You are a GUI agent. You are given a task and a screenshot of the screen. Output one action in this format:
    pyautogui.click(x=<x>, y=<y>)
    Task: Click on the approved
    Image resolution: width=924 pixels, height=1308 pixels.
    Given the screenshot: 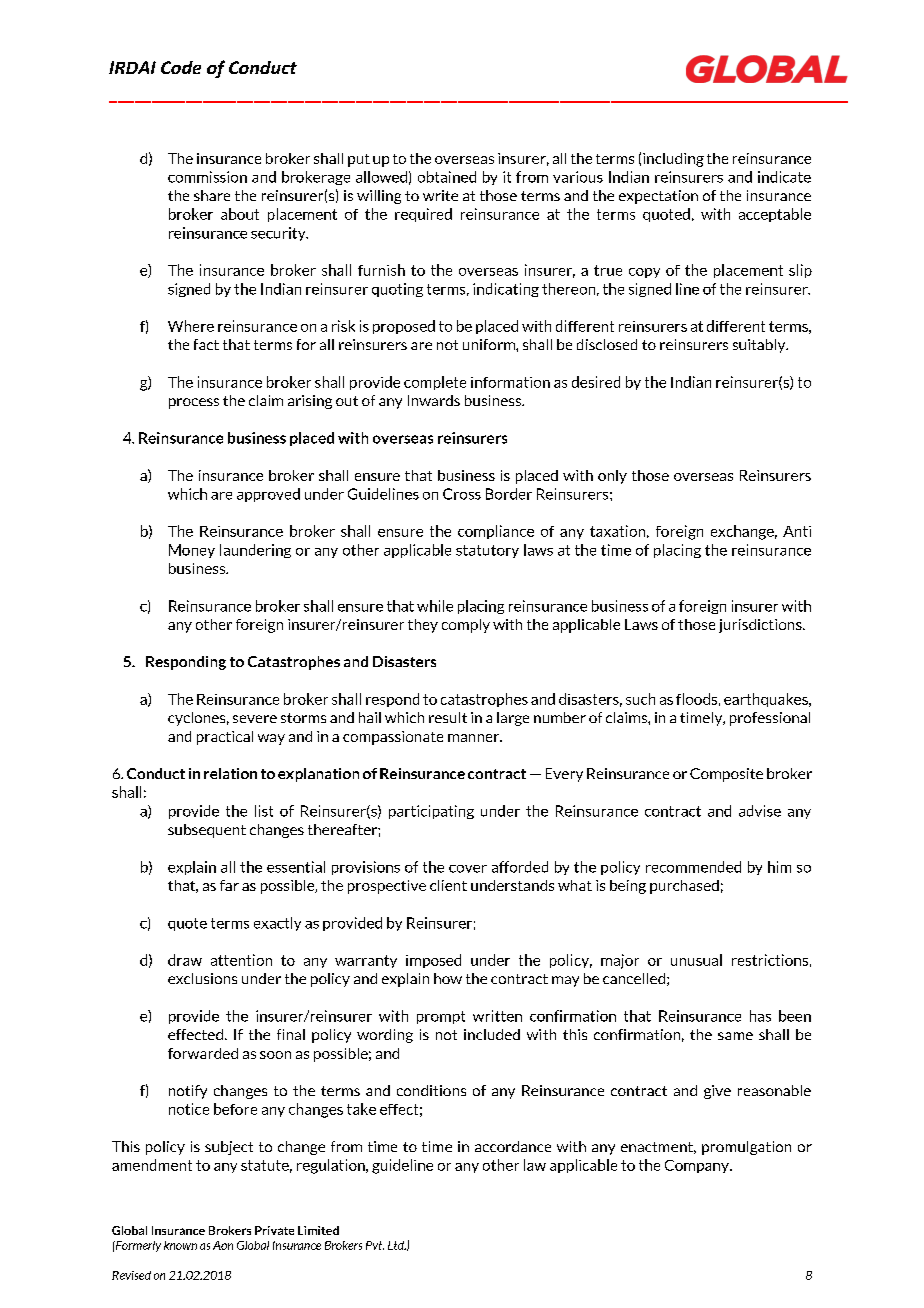 What is the action you would take?
    pyautogui.click(x=268, y=495)
